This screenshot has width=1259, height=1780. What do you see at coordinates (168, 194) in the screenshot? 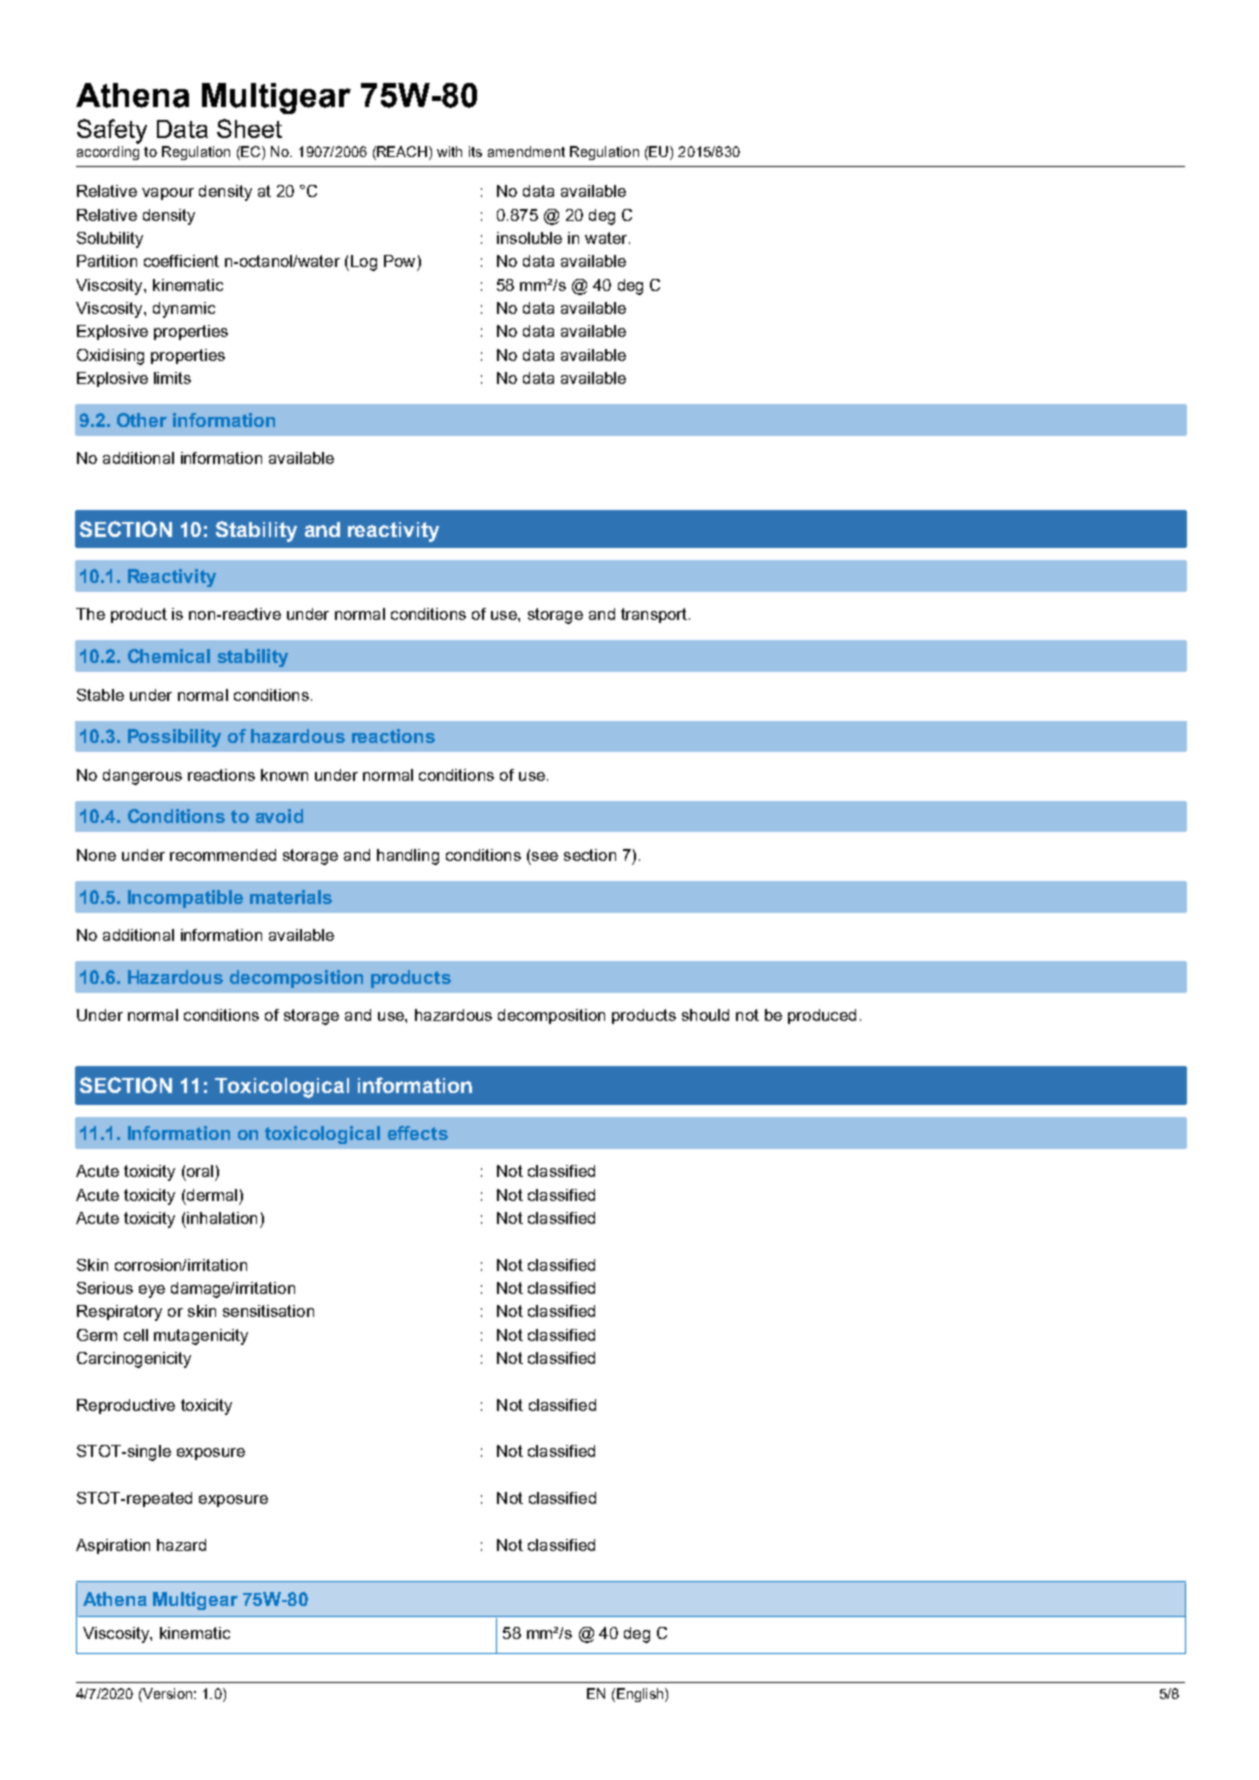
I see `vapour` at bounding box center [168, 194].
